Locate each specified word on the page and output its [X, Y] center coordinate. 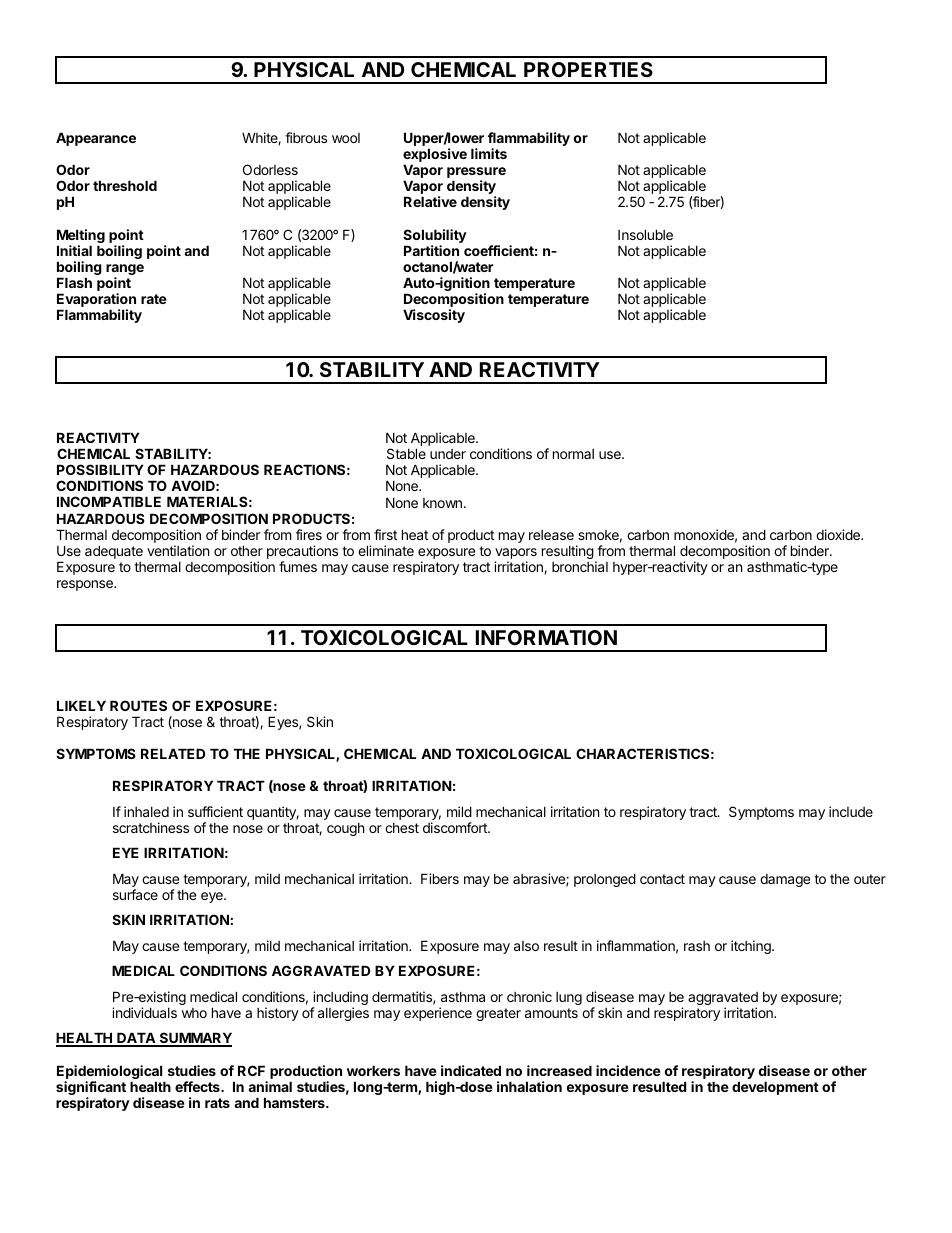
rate [154, 299]
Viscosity [434, 316]
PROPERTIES [588, 69]
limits [489, 153]
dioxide [839, 534]
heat [415, 534]
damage [785, 880]
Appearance [96, 139]
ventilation [178, 550]
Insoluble [645, 234]
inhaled [146, 811]
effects [198, 1086]
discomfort [456, 827]
